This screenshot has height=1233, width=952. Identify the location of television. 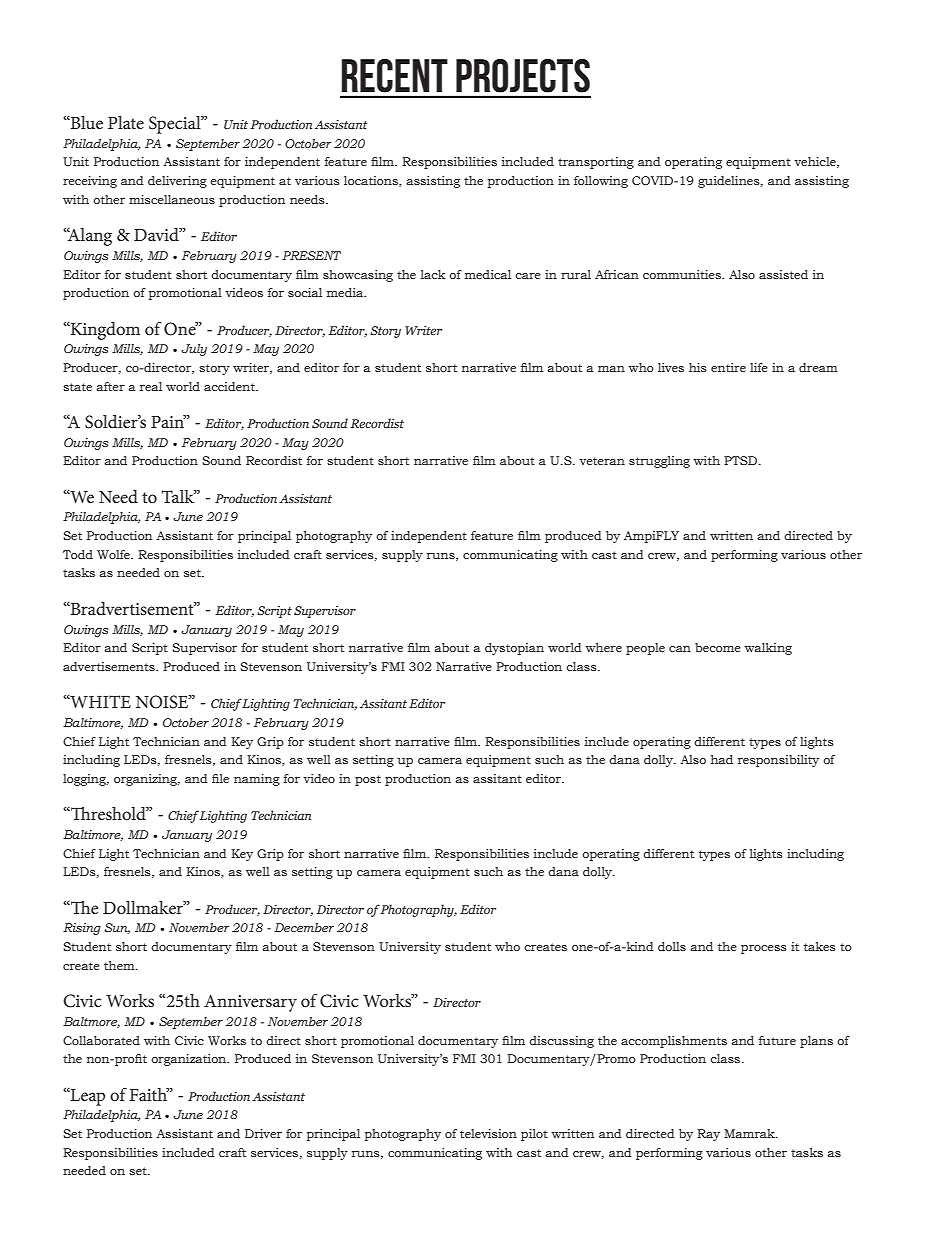
(488, 1133).
